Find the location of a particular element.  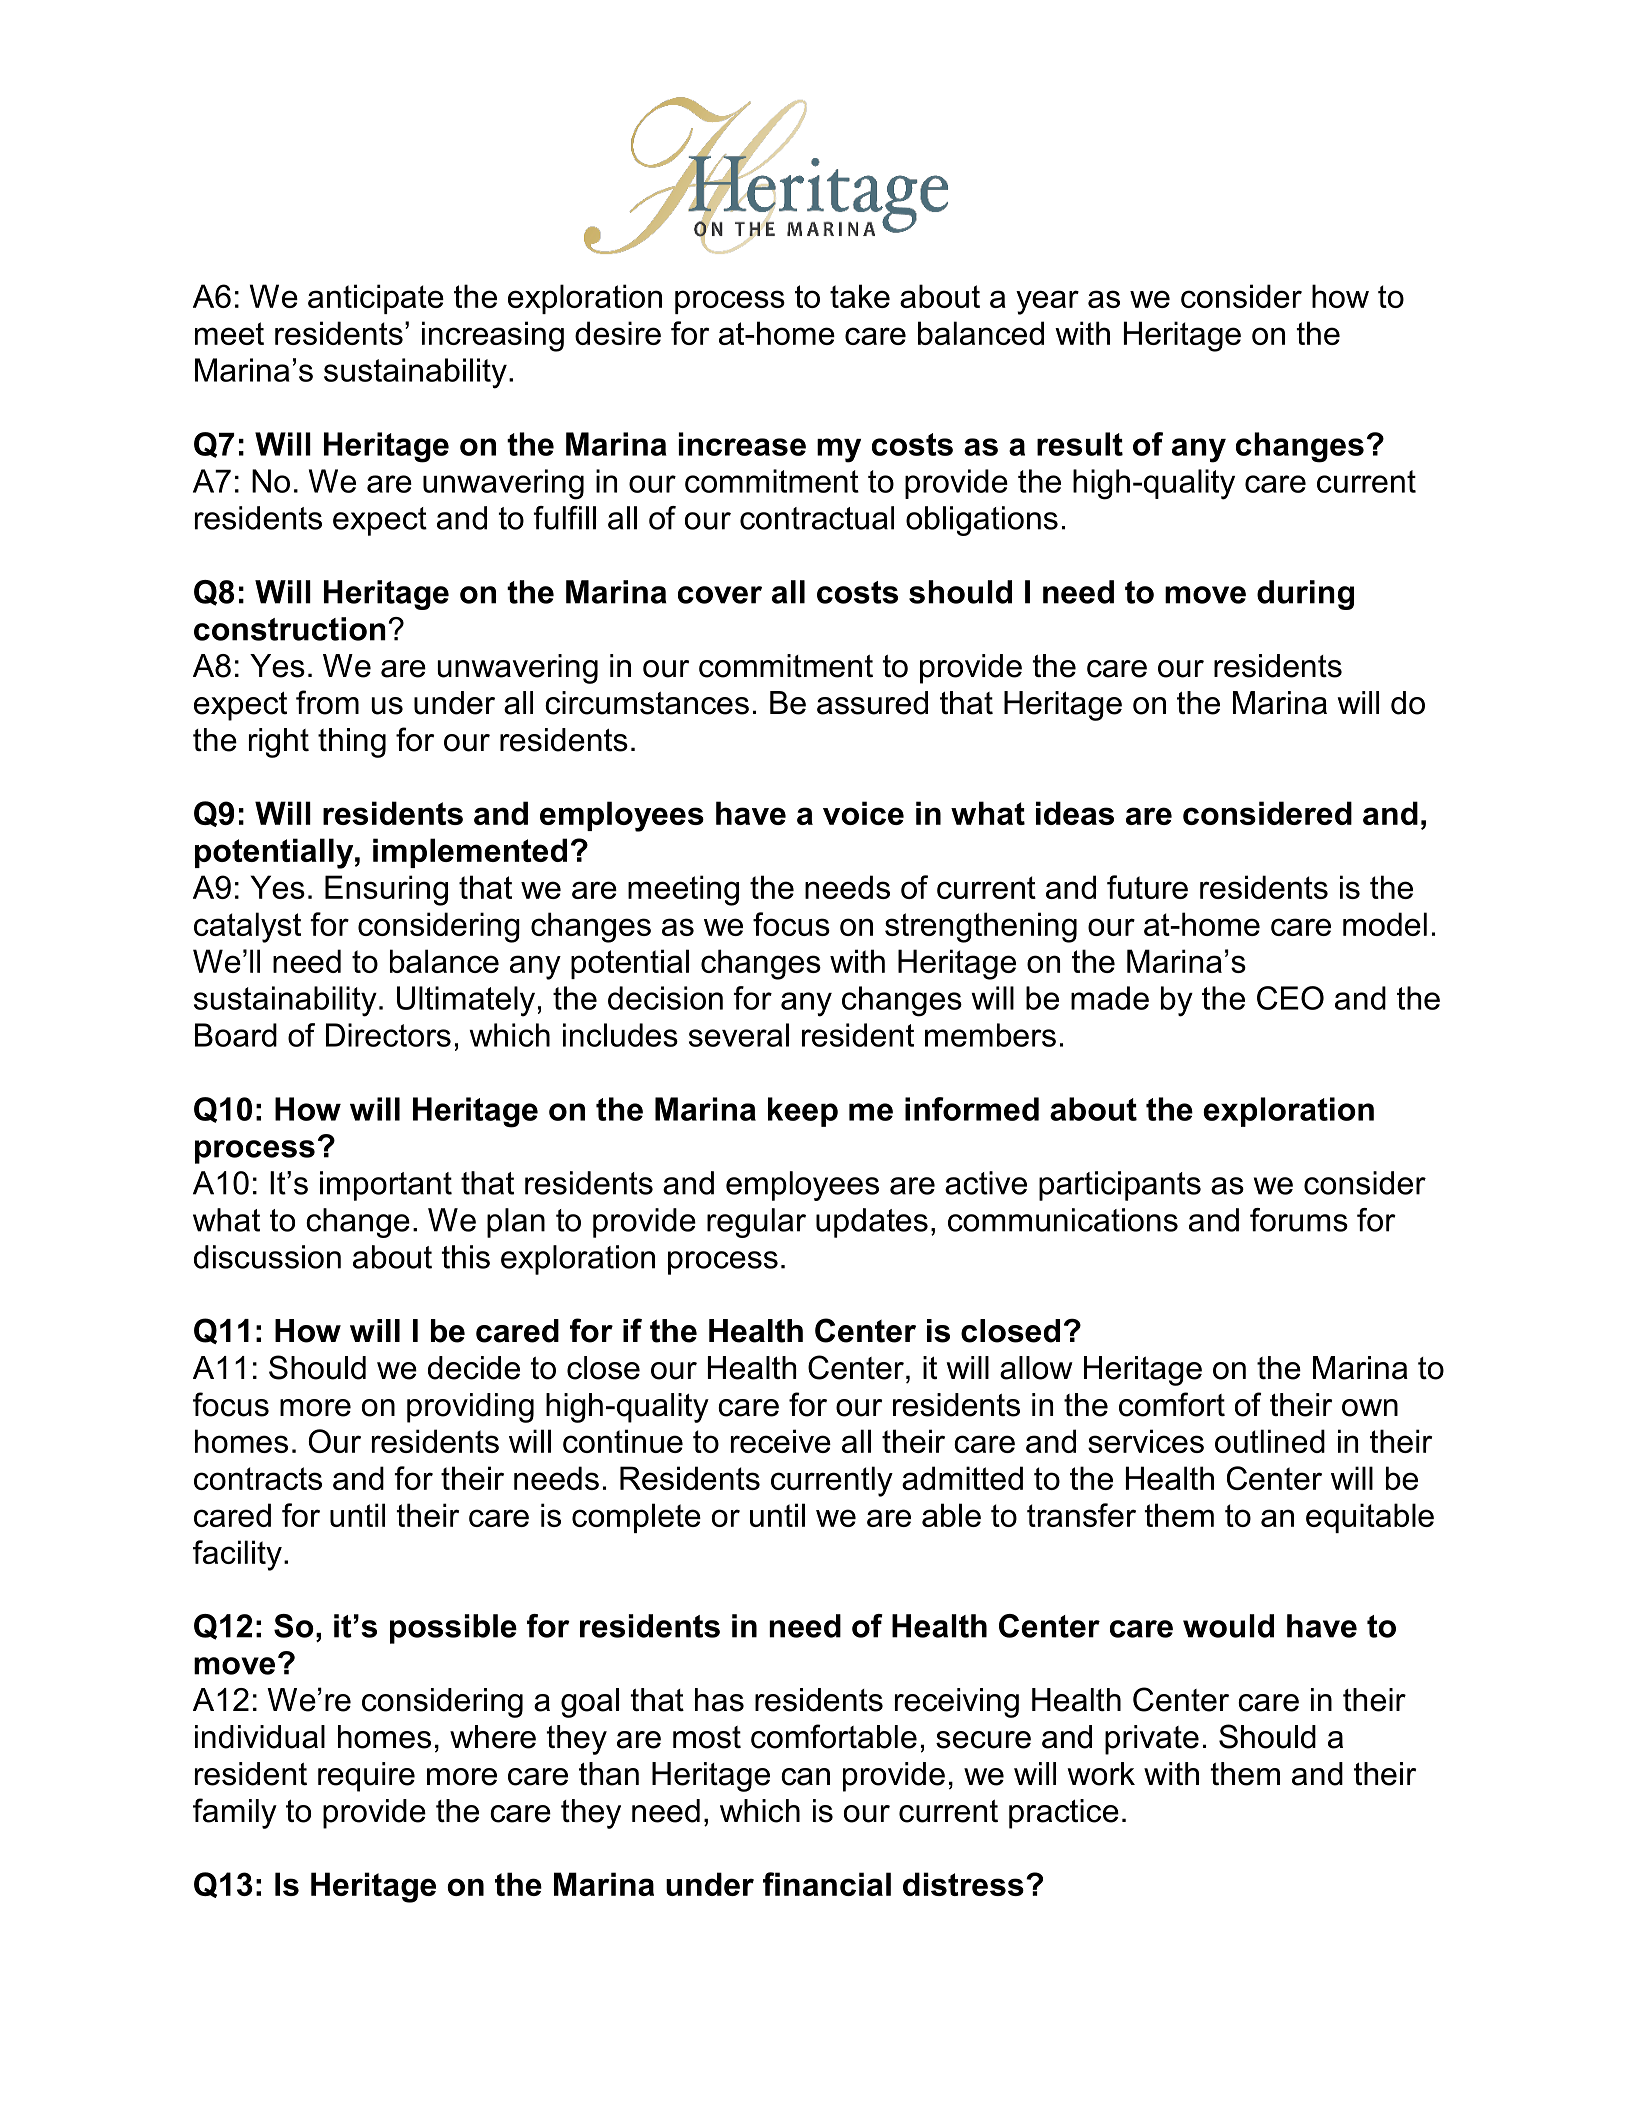

outlined is located at coordinates (1270, 1441).
